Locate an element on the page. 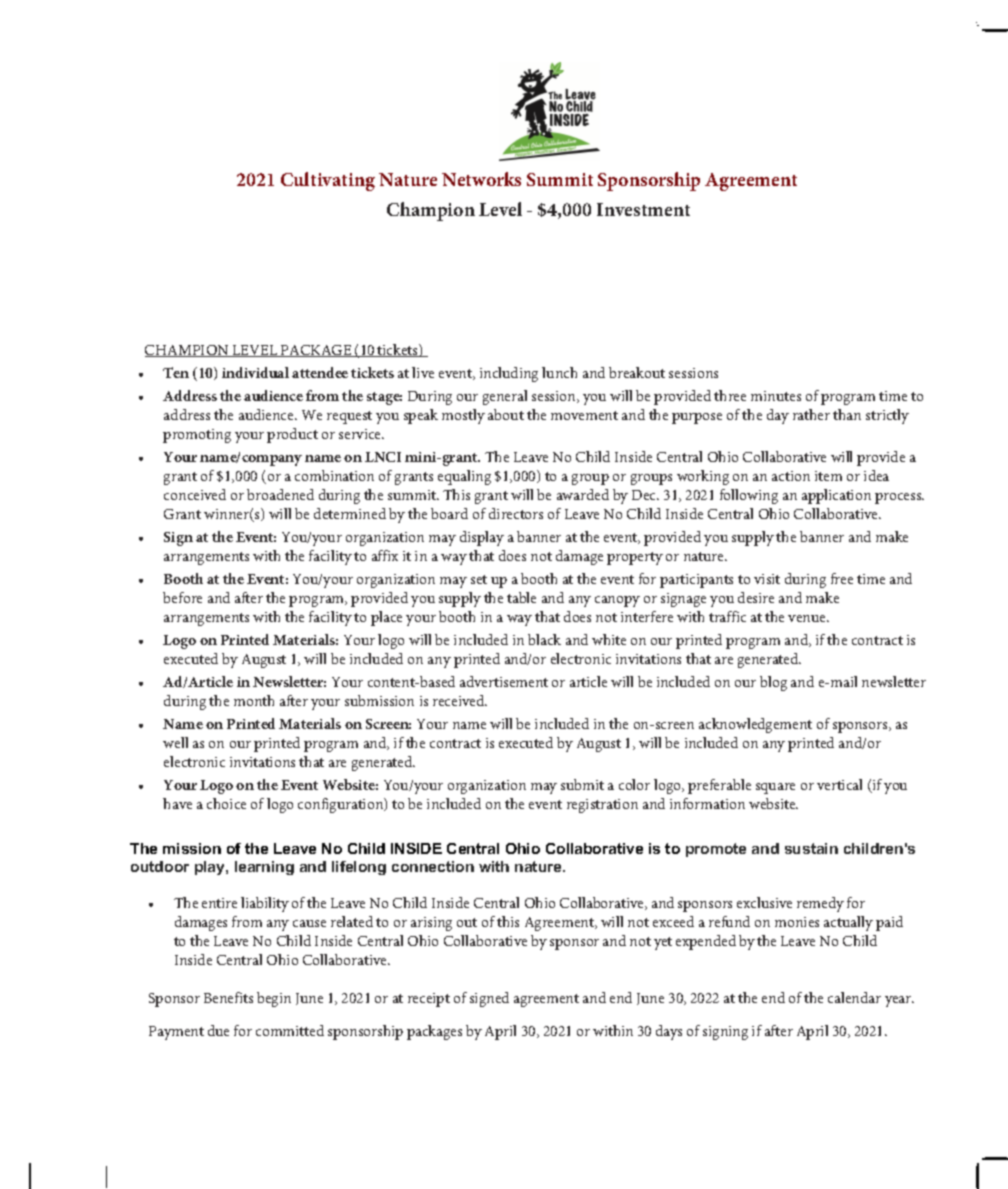 This document has height=1189, width=1008. before is located at coordinates (182, 597).
